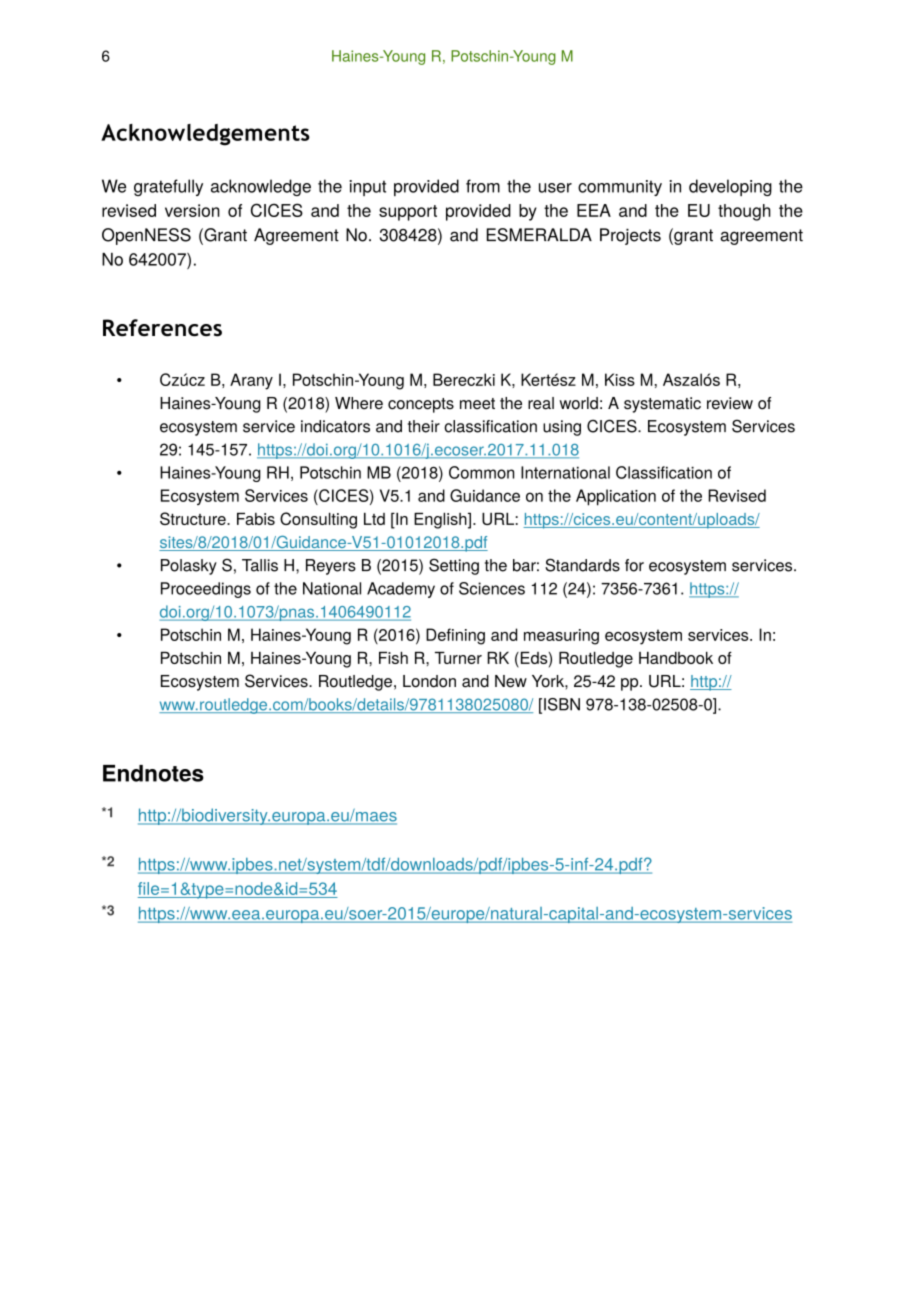  Describe the element at coordinates (562, 704) in the screenshot. I see `ISBN` at that location.
